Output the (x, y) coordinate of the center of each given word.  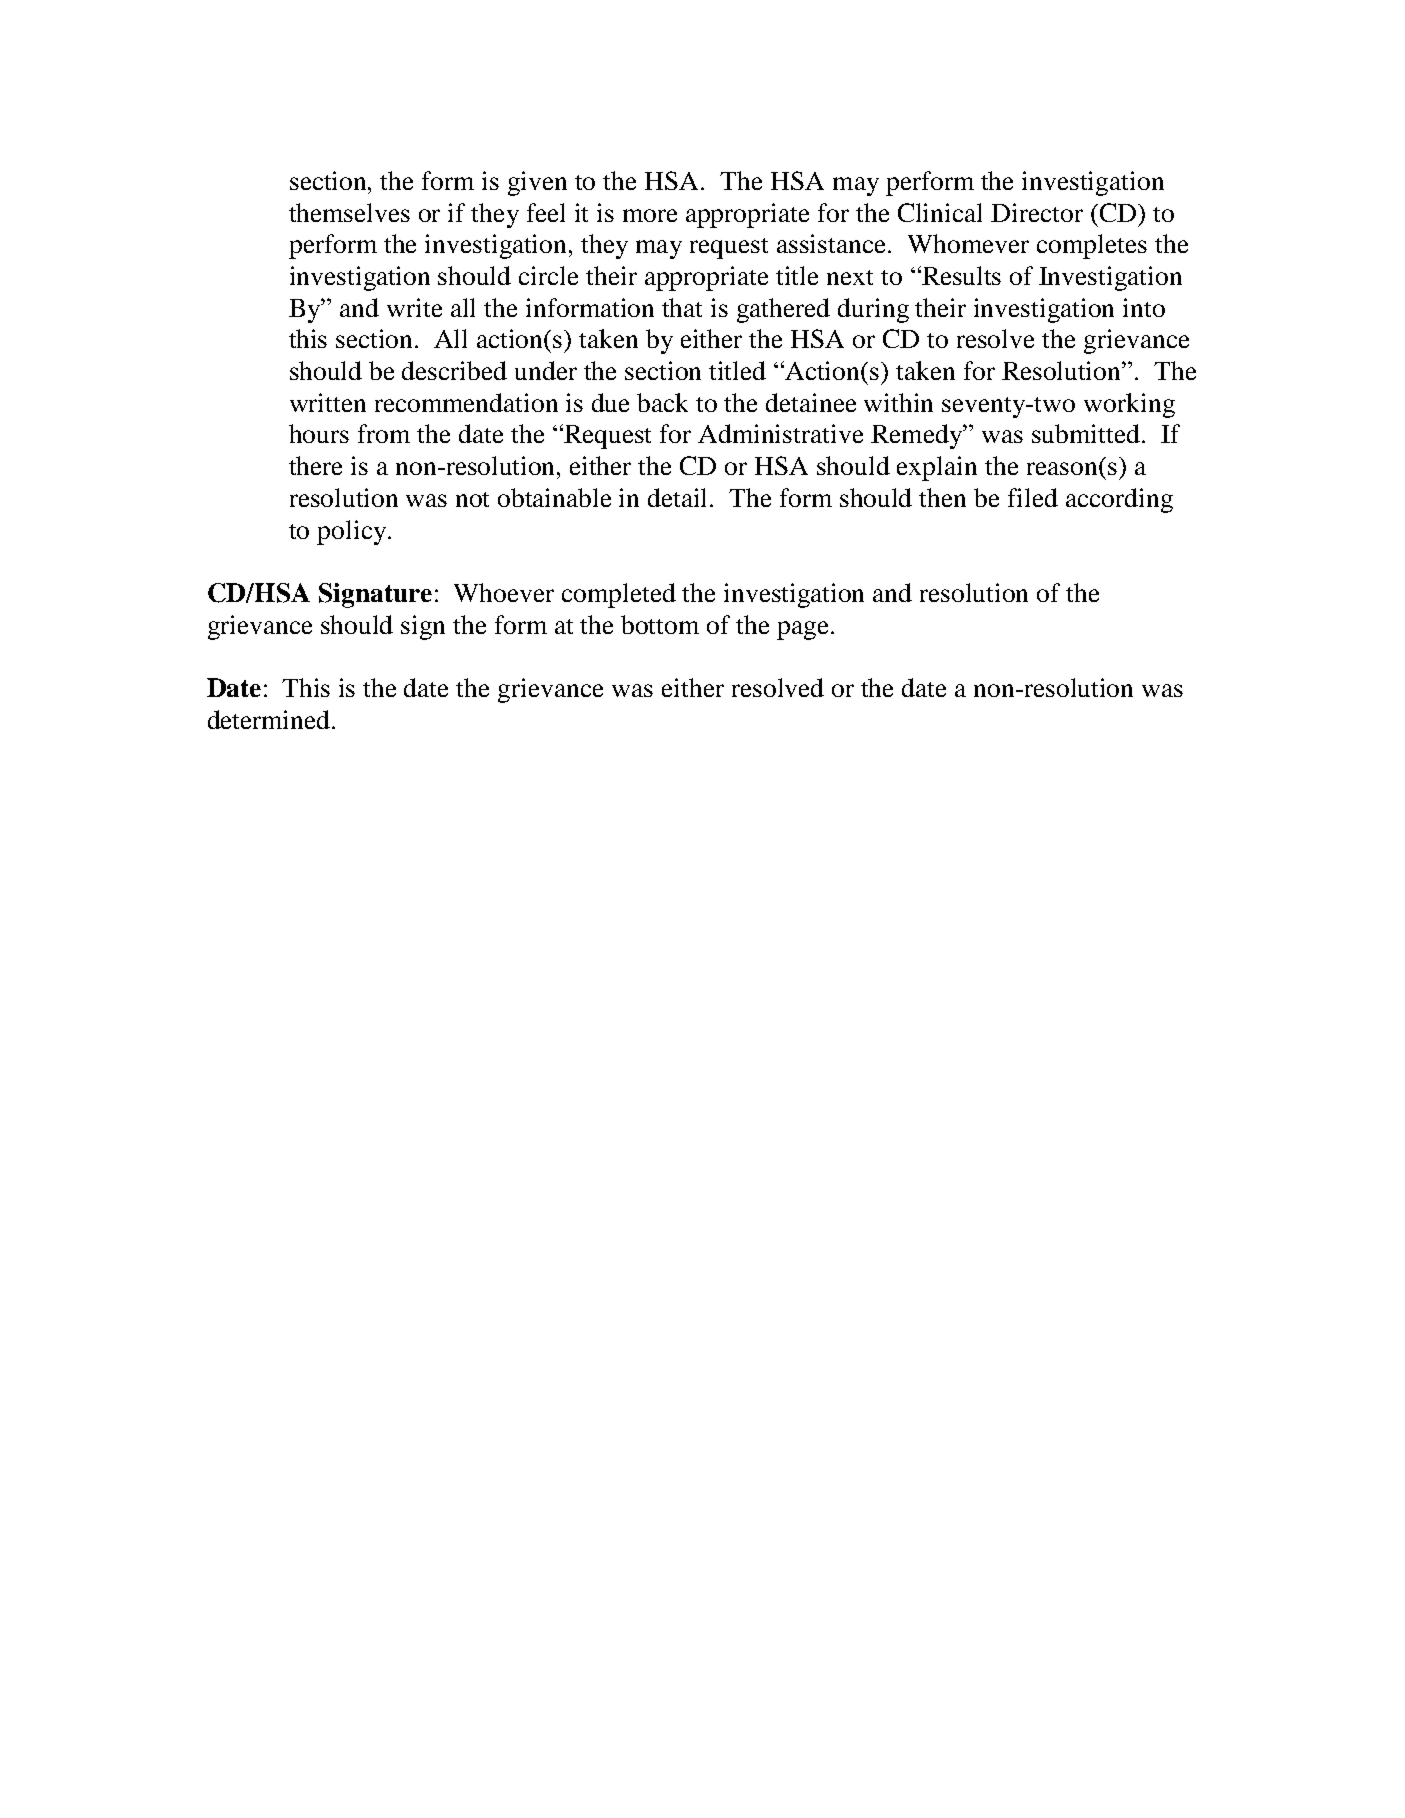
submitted (1086, 433)
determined (270, 719)
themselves (349, 212)
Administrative (780, 433)
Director (1037, 212)
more (650, 215)
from (384, 433)
